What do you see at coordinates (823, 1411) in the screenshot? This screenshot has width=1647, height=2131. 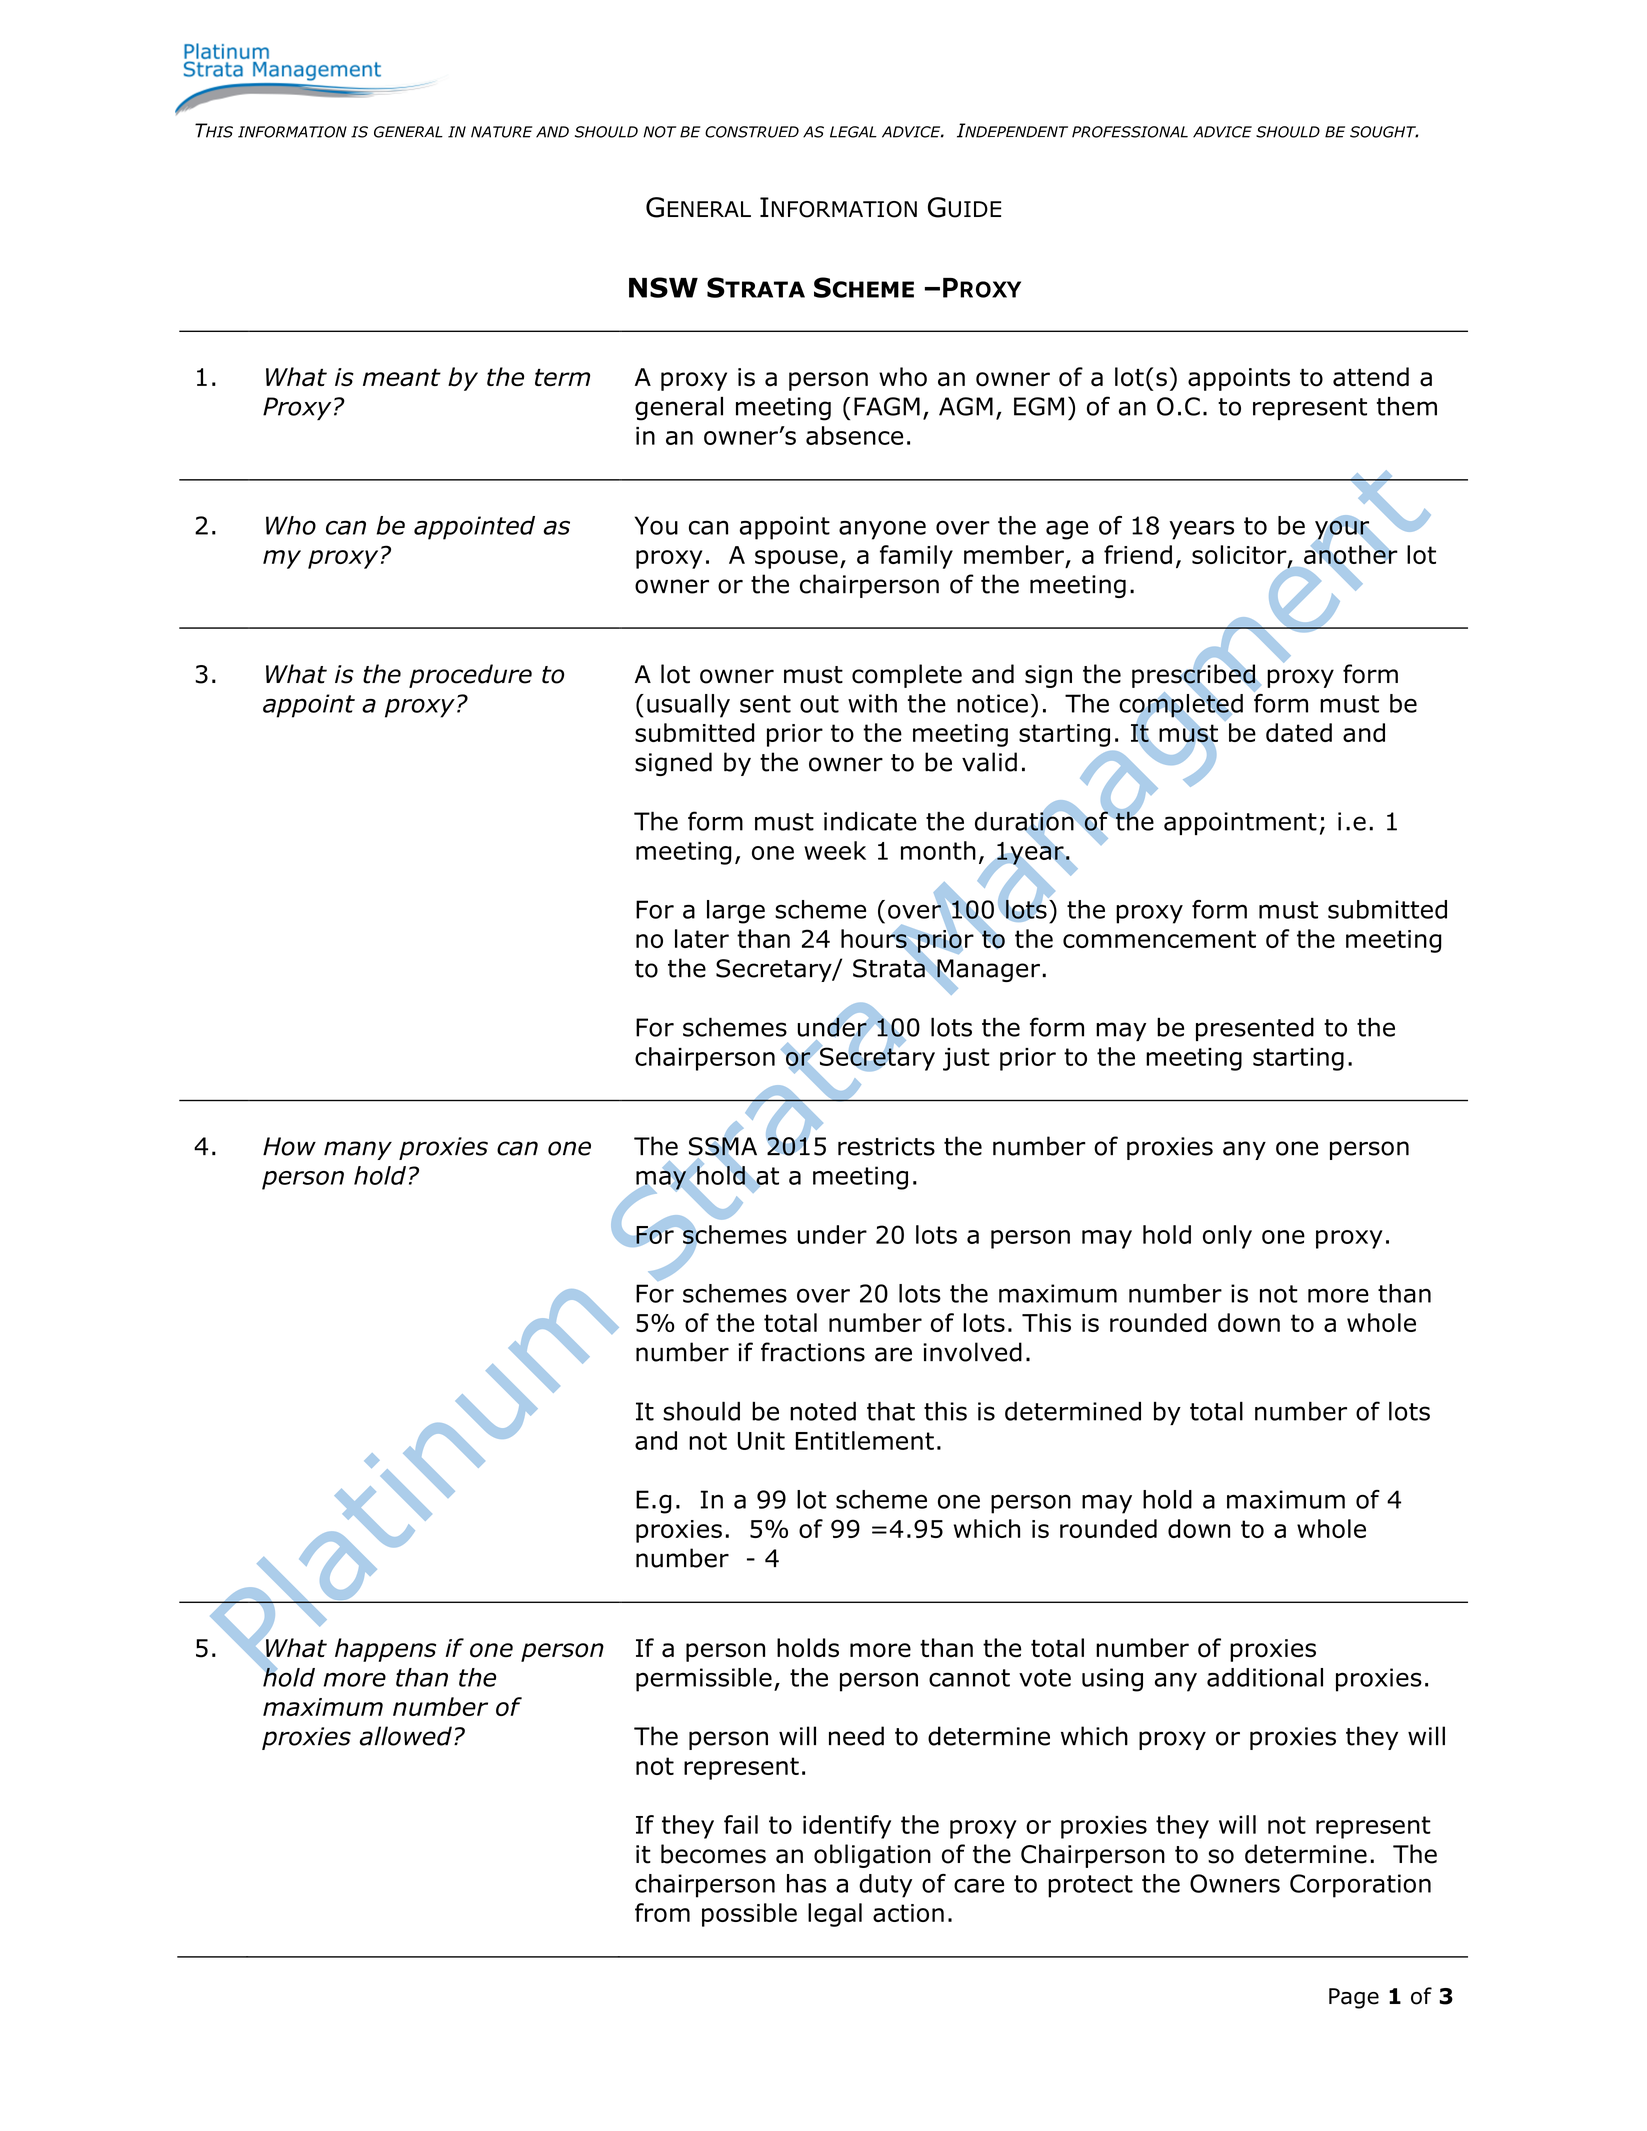 I see `noted` at bounding box center [823, 1411].
